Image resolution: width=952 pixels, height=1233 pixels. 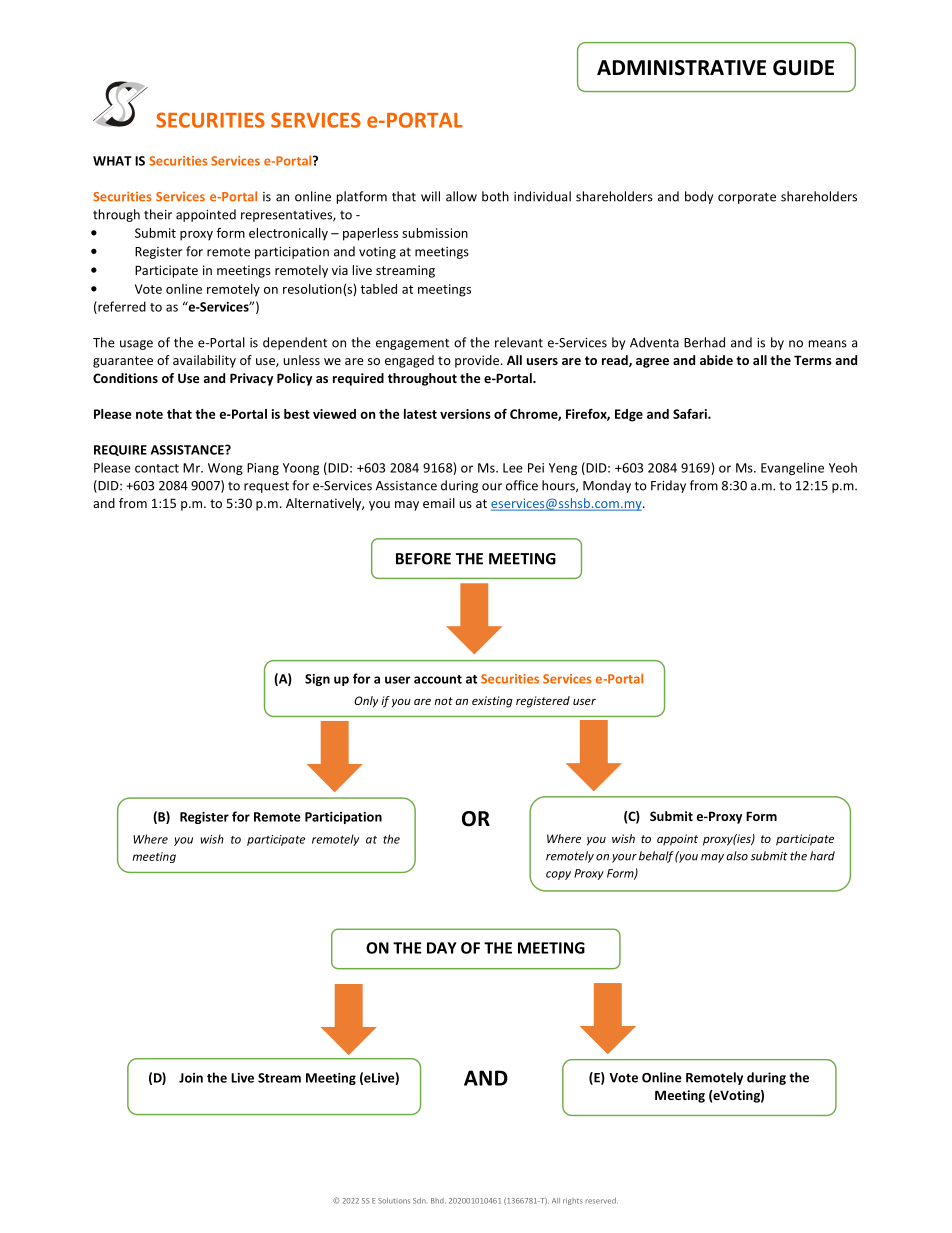 What do you see at coordinates (394, 1201) in the image?
I see `Solutions` at bounding box center [394, 1201].
